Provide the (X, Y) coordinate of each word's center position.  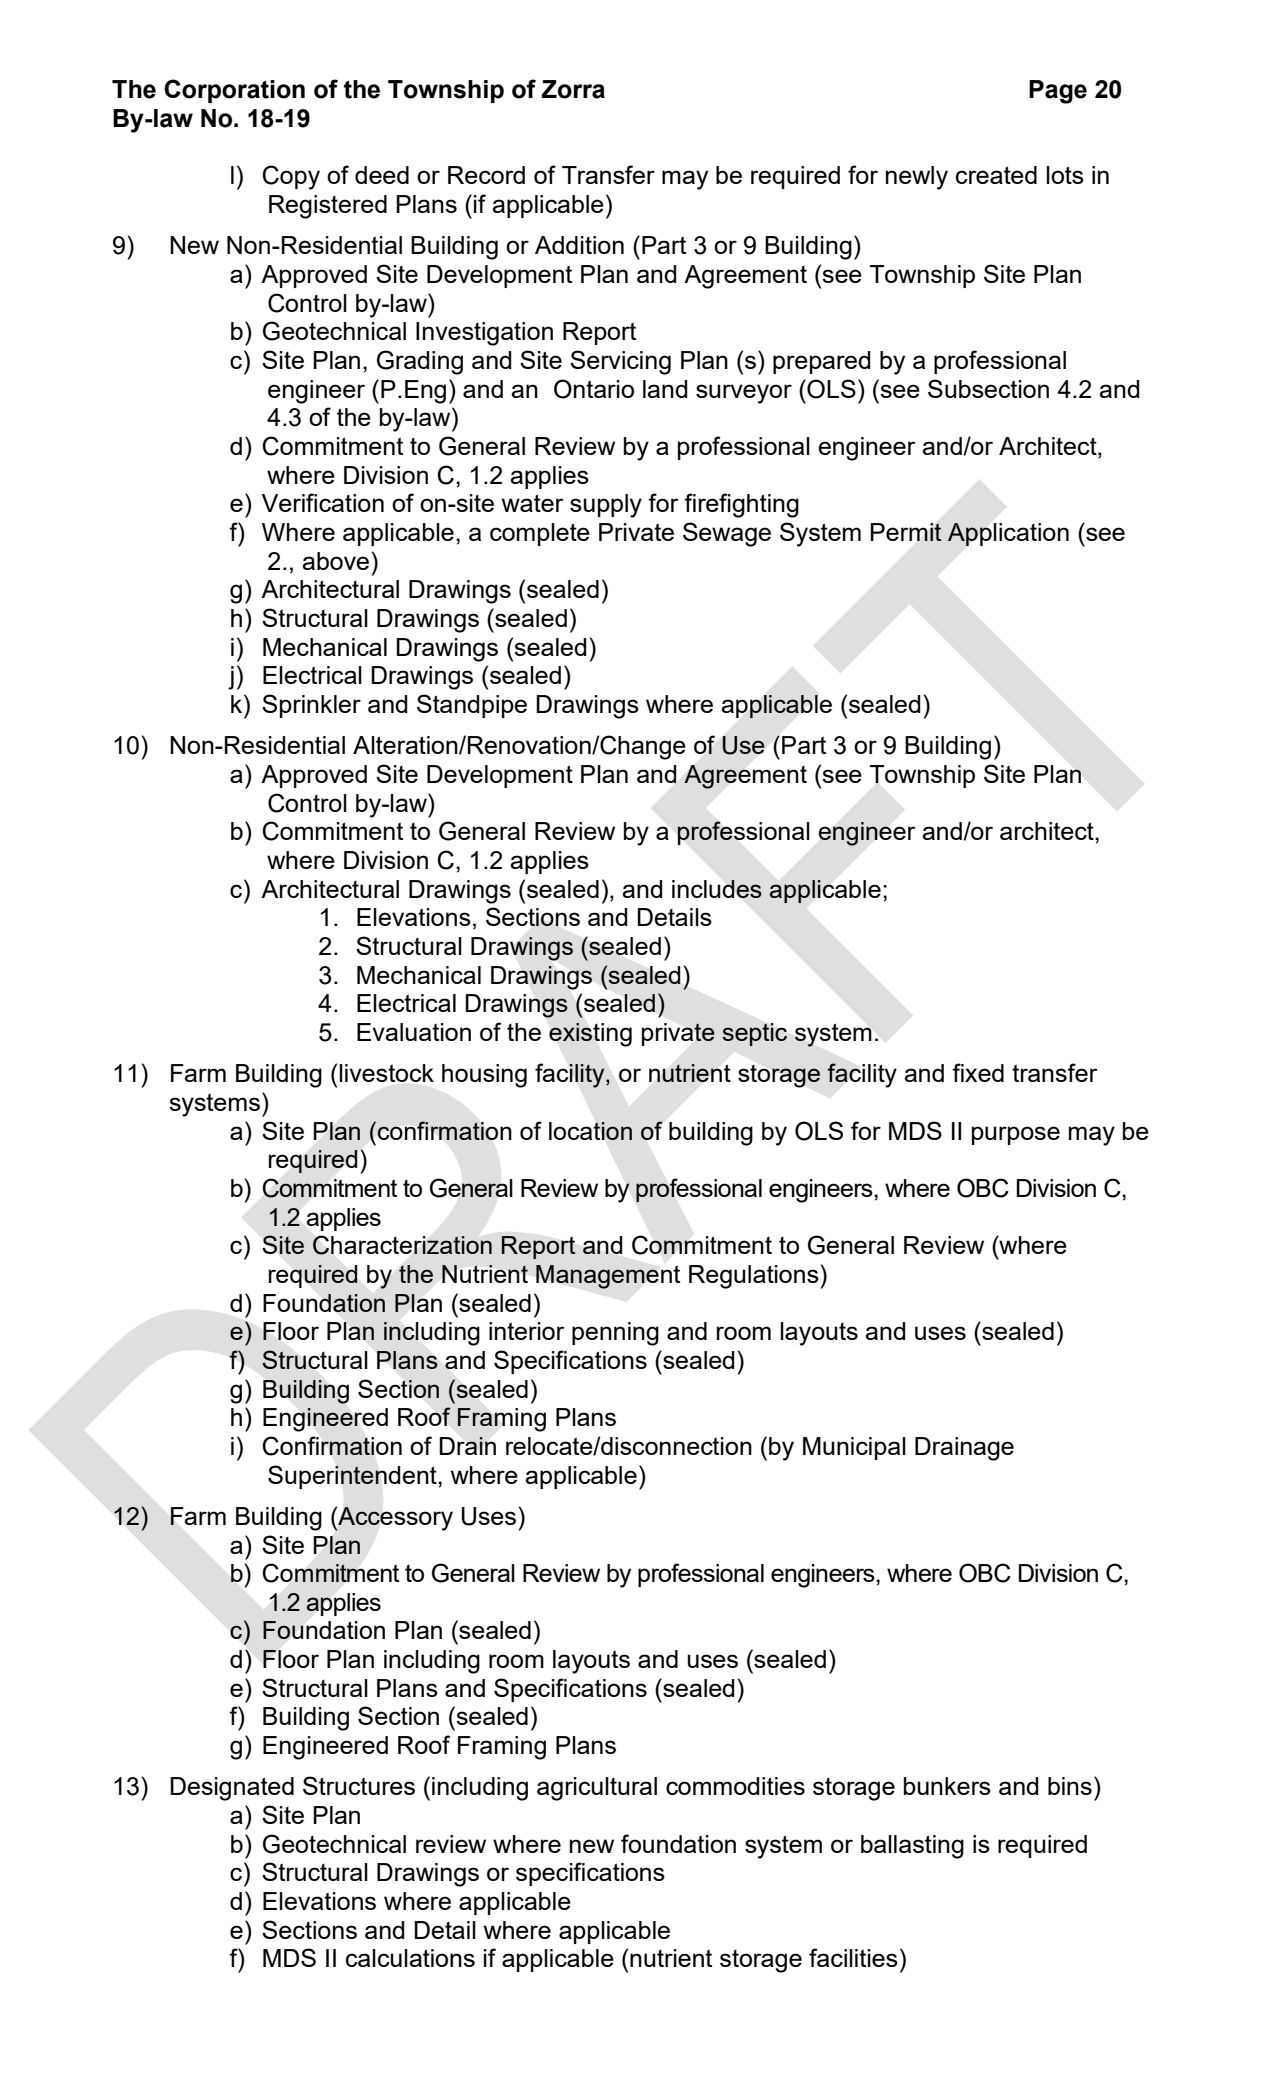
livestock (386, 1073)
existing (590, 1035)
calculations (410, 1958)
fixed (978, 1072)
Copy (291, 177)
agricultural (597, 1789)
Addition (579, 245)
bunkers (947, 1786)
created (996, 175)
